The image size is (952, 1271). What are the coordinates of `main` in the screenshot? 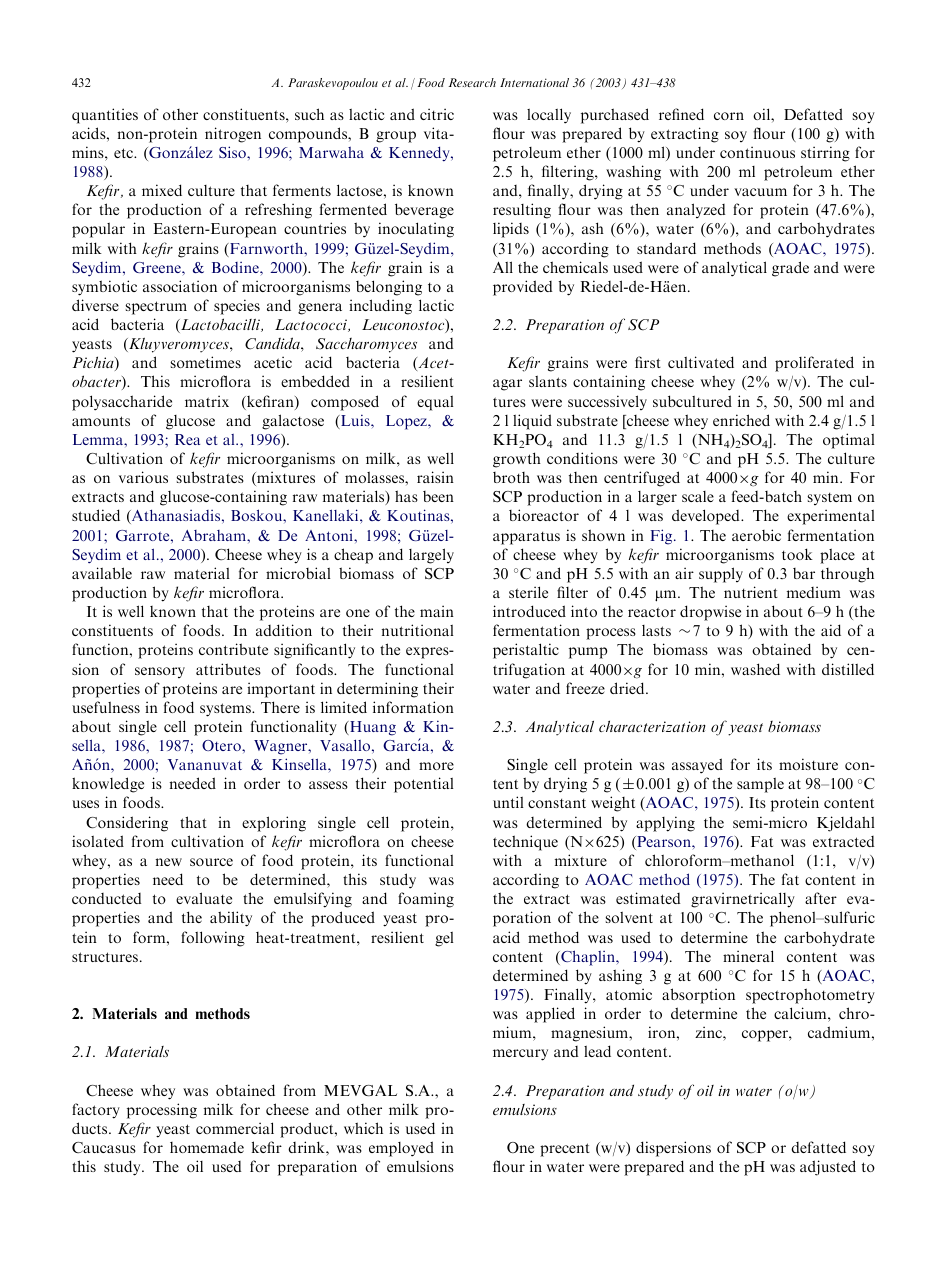 It's located at (437, 611).
